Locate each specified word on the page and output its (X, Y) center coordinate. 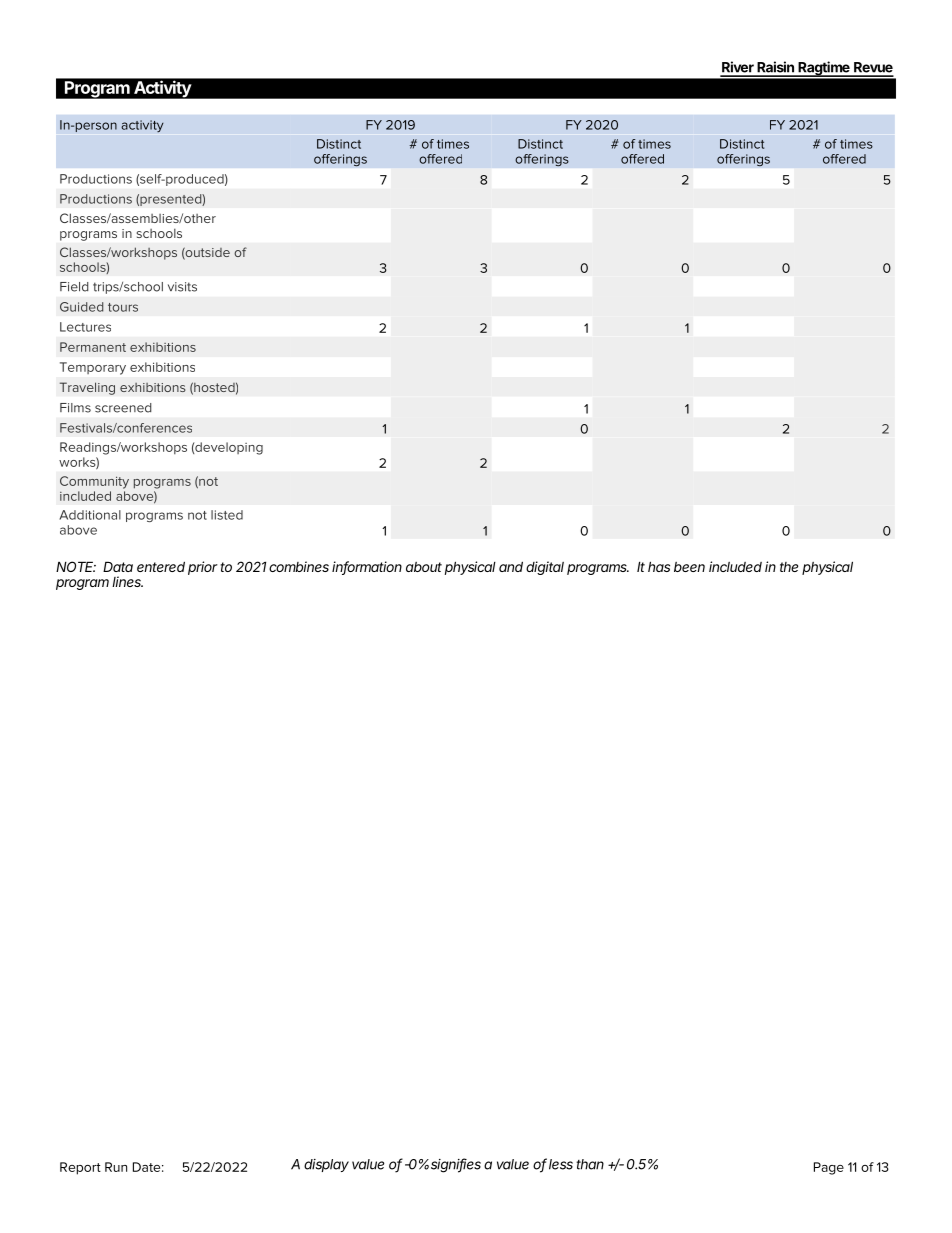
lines (127, 581)
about (424, 567)
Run (116, 1167)
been (689, 567)
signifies (456, 1165)
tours (123, 307)
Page (829, 1168)
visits (182, 287)
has (659, 566)
